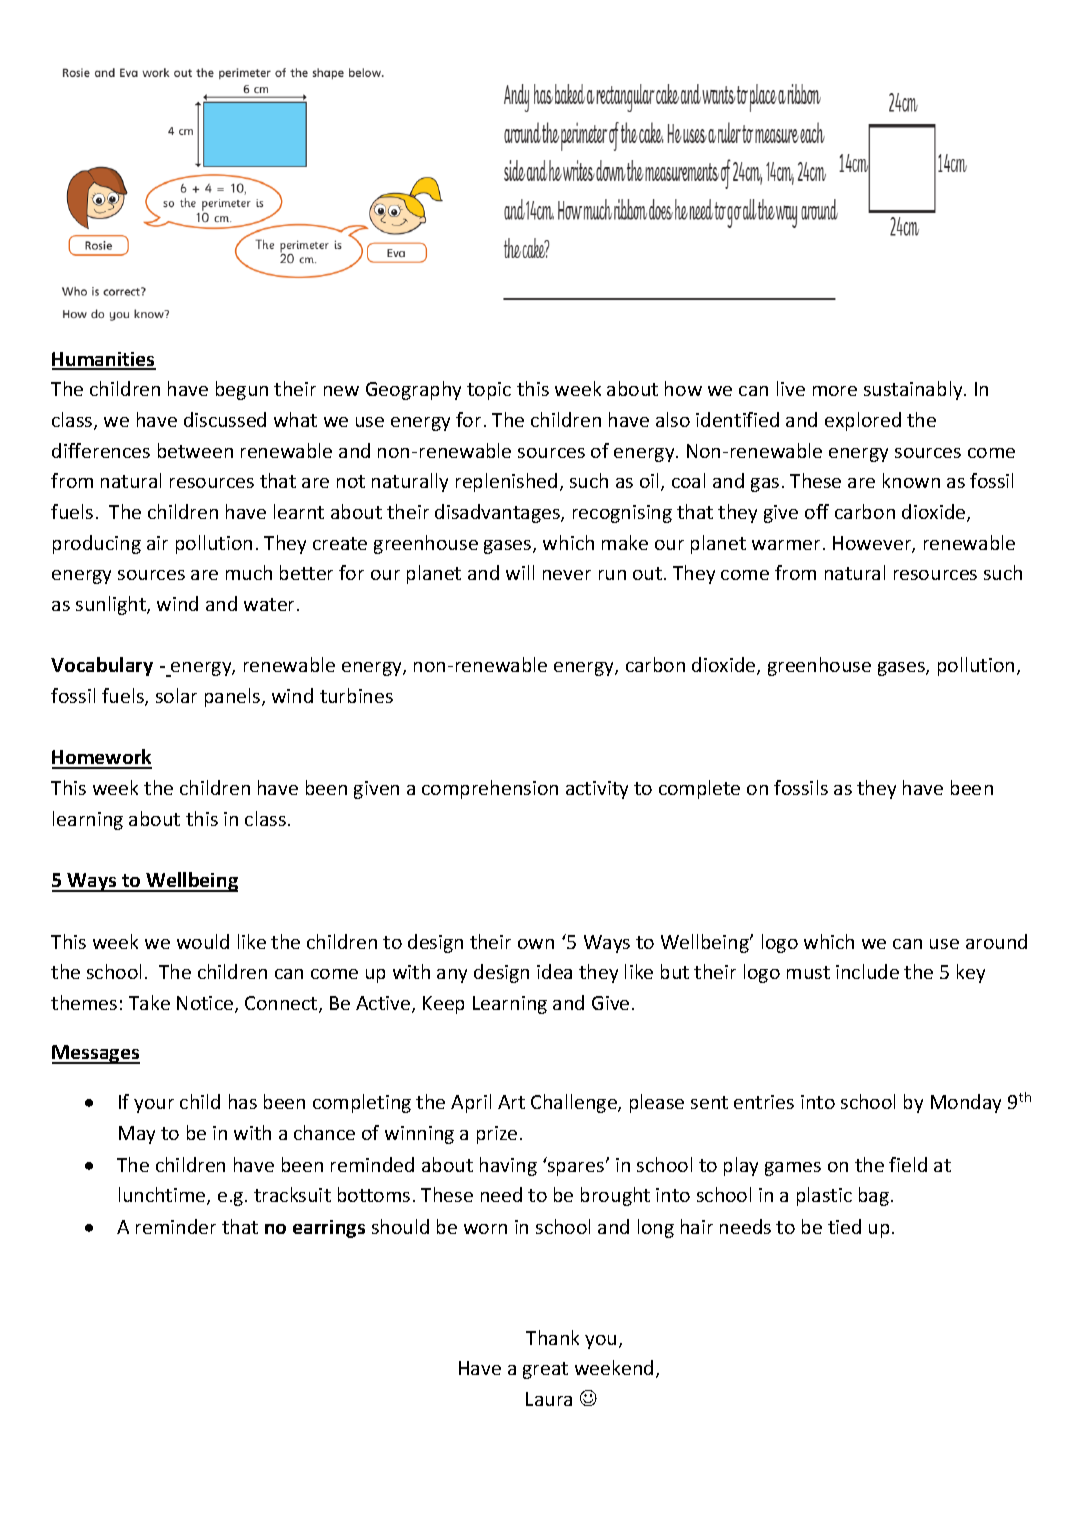  I want to click on great, so click(545, 1370).
